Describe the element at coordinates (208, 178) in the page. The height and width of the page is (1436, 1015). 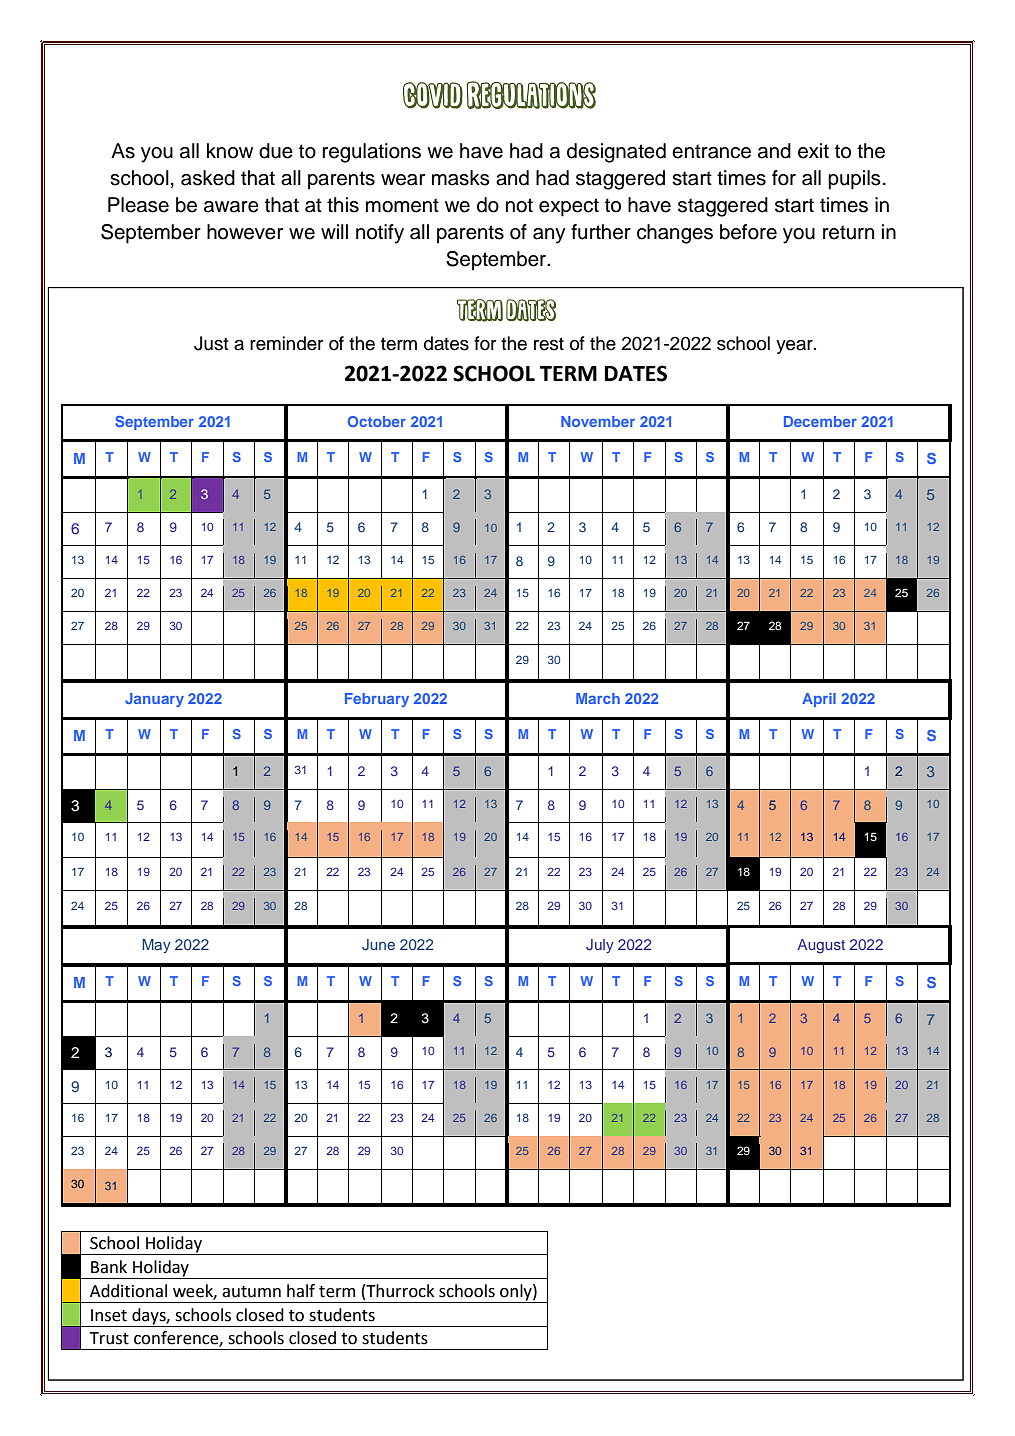
I see `asked` at that location.
